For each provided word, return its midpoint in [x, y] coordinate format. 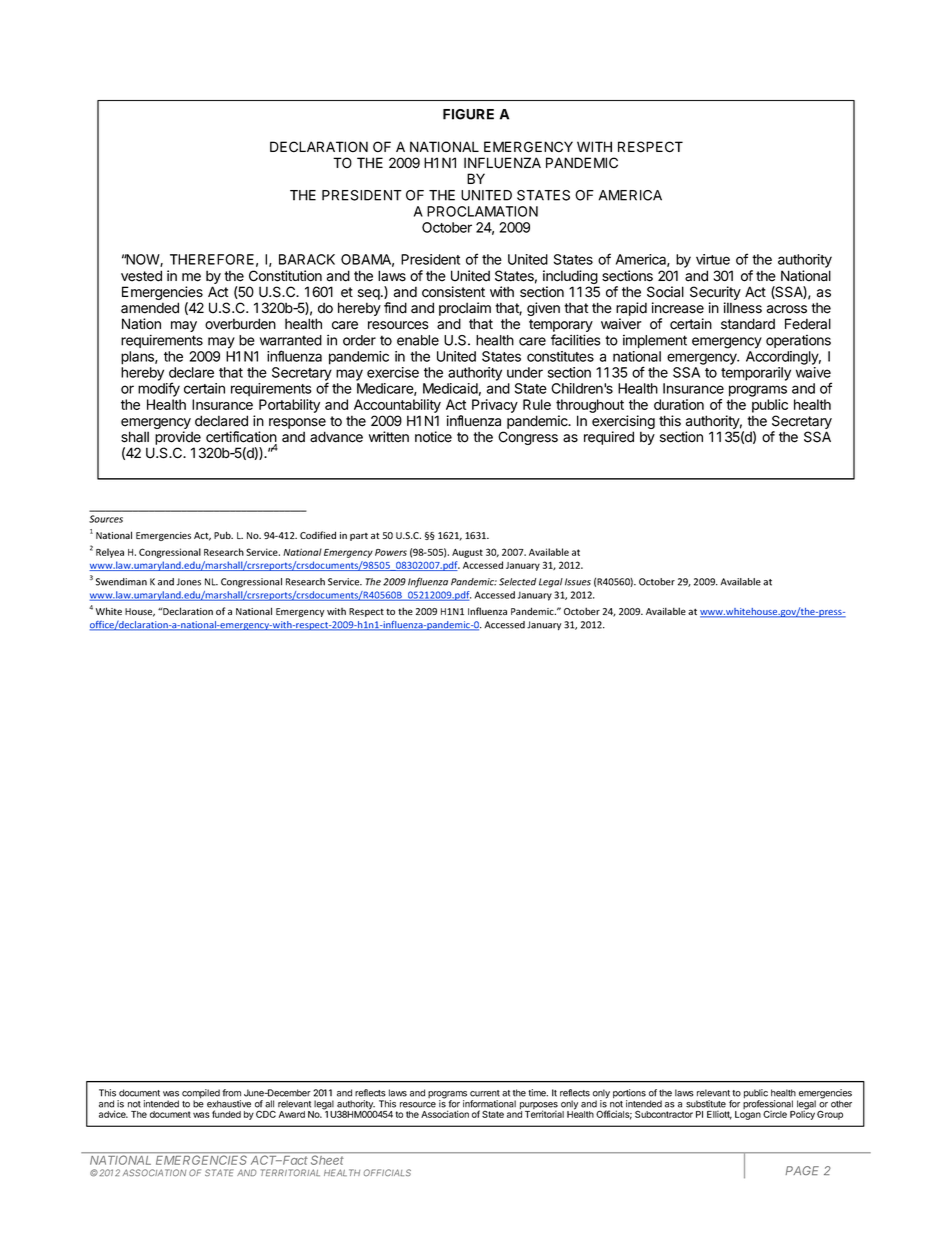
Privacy [495, 406]
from [231, 1093]
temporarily [756, 374]
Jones [188, 582]
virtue [713, 259]
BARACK [307, 259]
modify [159, 389]
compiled [201, 1095]
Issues [578, 582]
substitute [706, 1104]
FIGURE [468, 114]
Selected [518, 582]
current [485, 1093]
